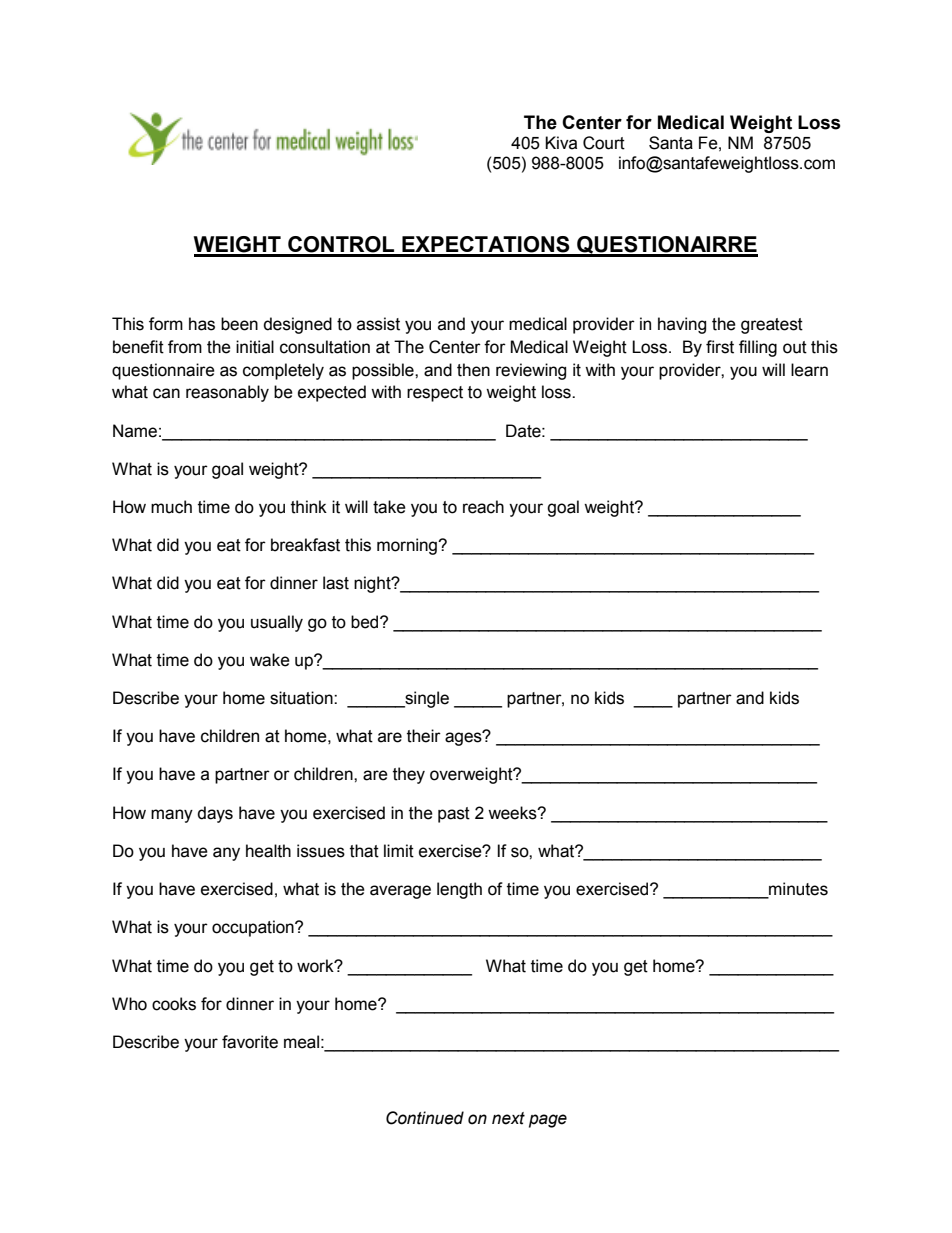 The width and height of the screenshot is (952, 1233). Describe the element at coordinates (561, 143) in the screenshot. I see `Kiva` at that location.
